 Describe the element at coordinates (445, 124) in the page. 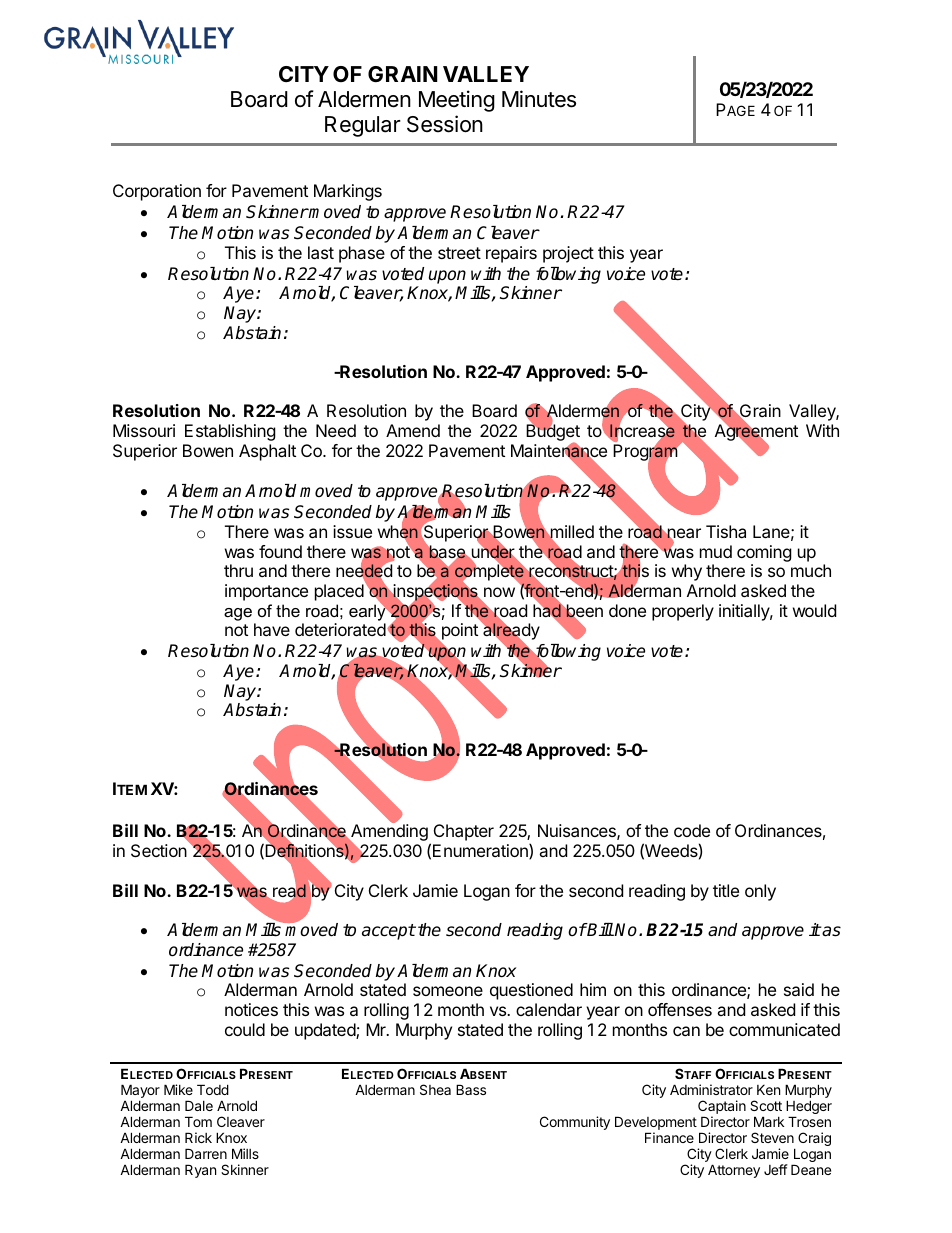

I see `Session` at that location.
